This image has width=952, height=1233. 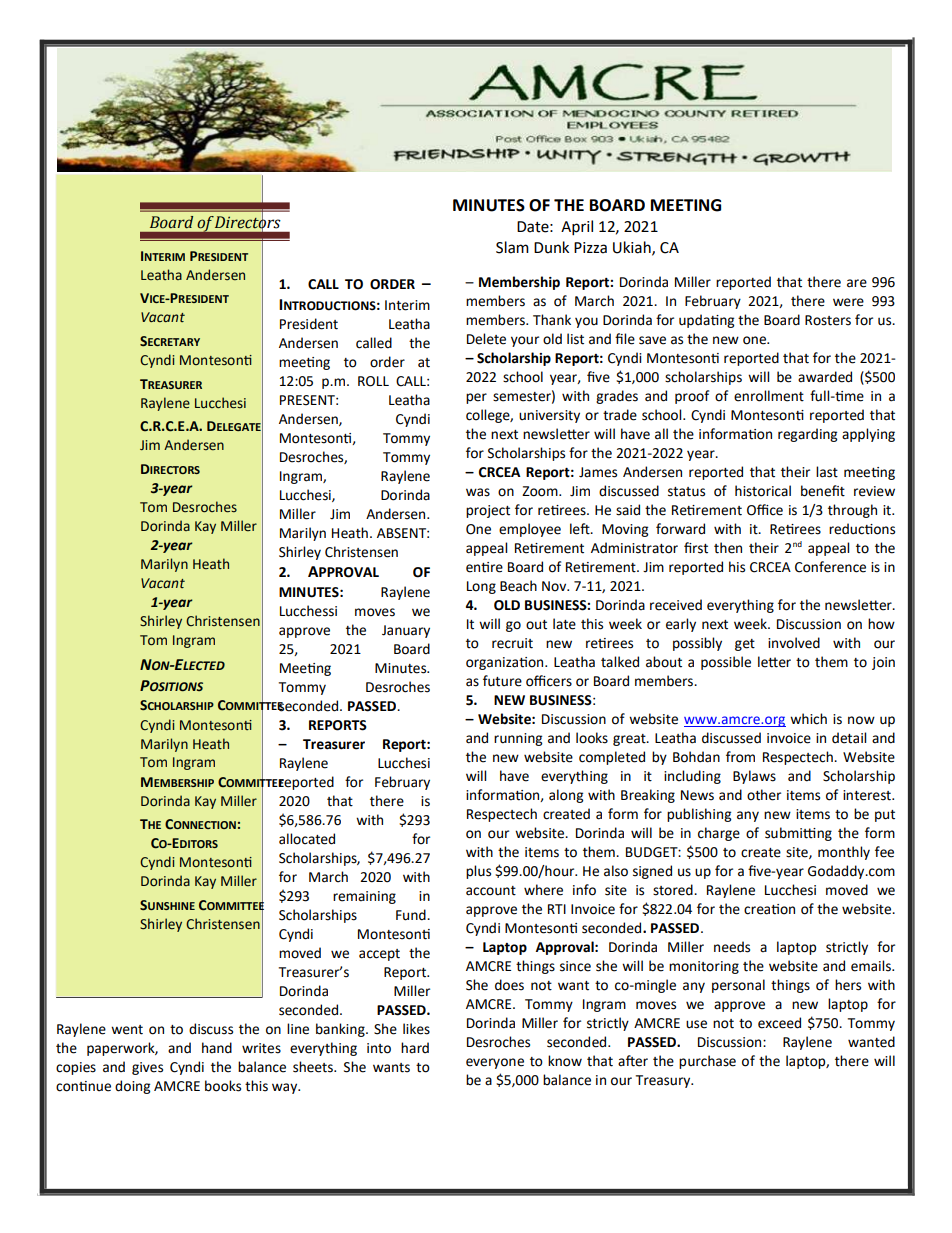 I want to click on plus, so click(x=478, y=872).
